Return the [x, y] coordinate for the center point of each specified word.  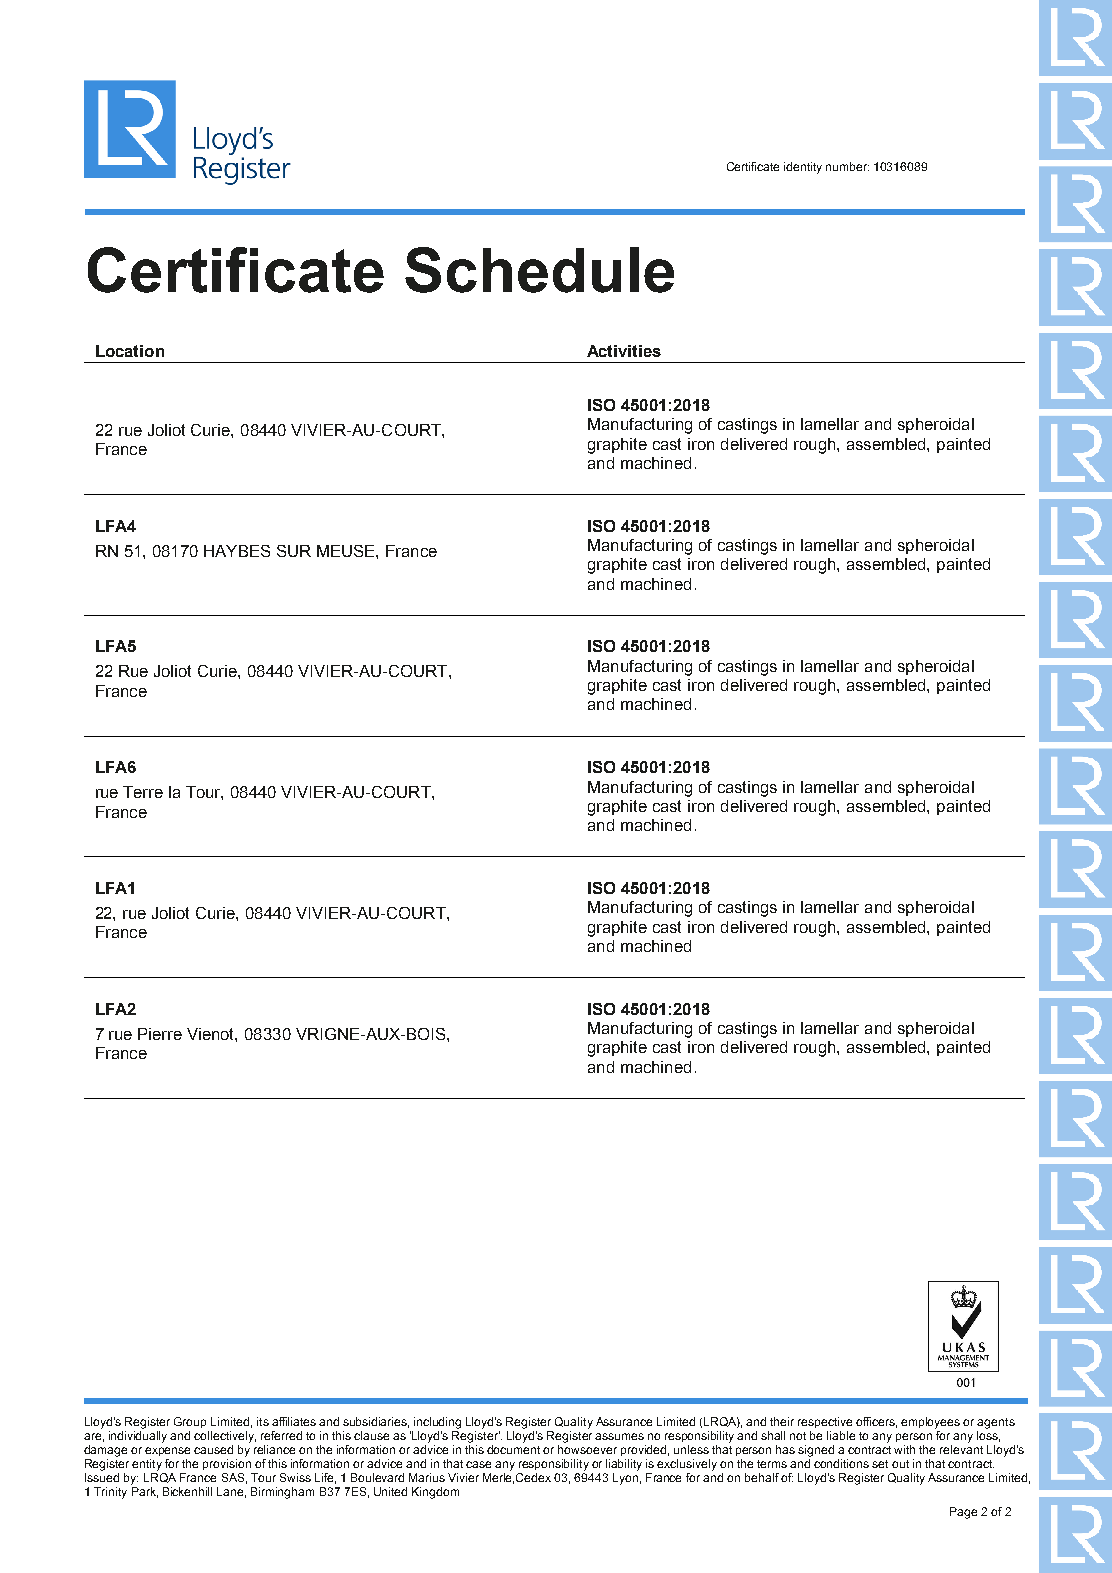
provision [227, 1464]
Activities [624, 351]
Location [130, 351]
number [847, 166]
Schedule [539, 270]
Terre [143, 792]
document [513, 1449]
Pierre [160, 1034]
